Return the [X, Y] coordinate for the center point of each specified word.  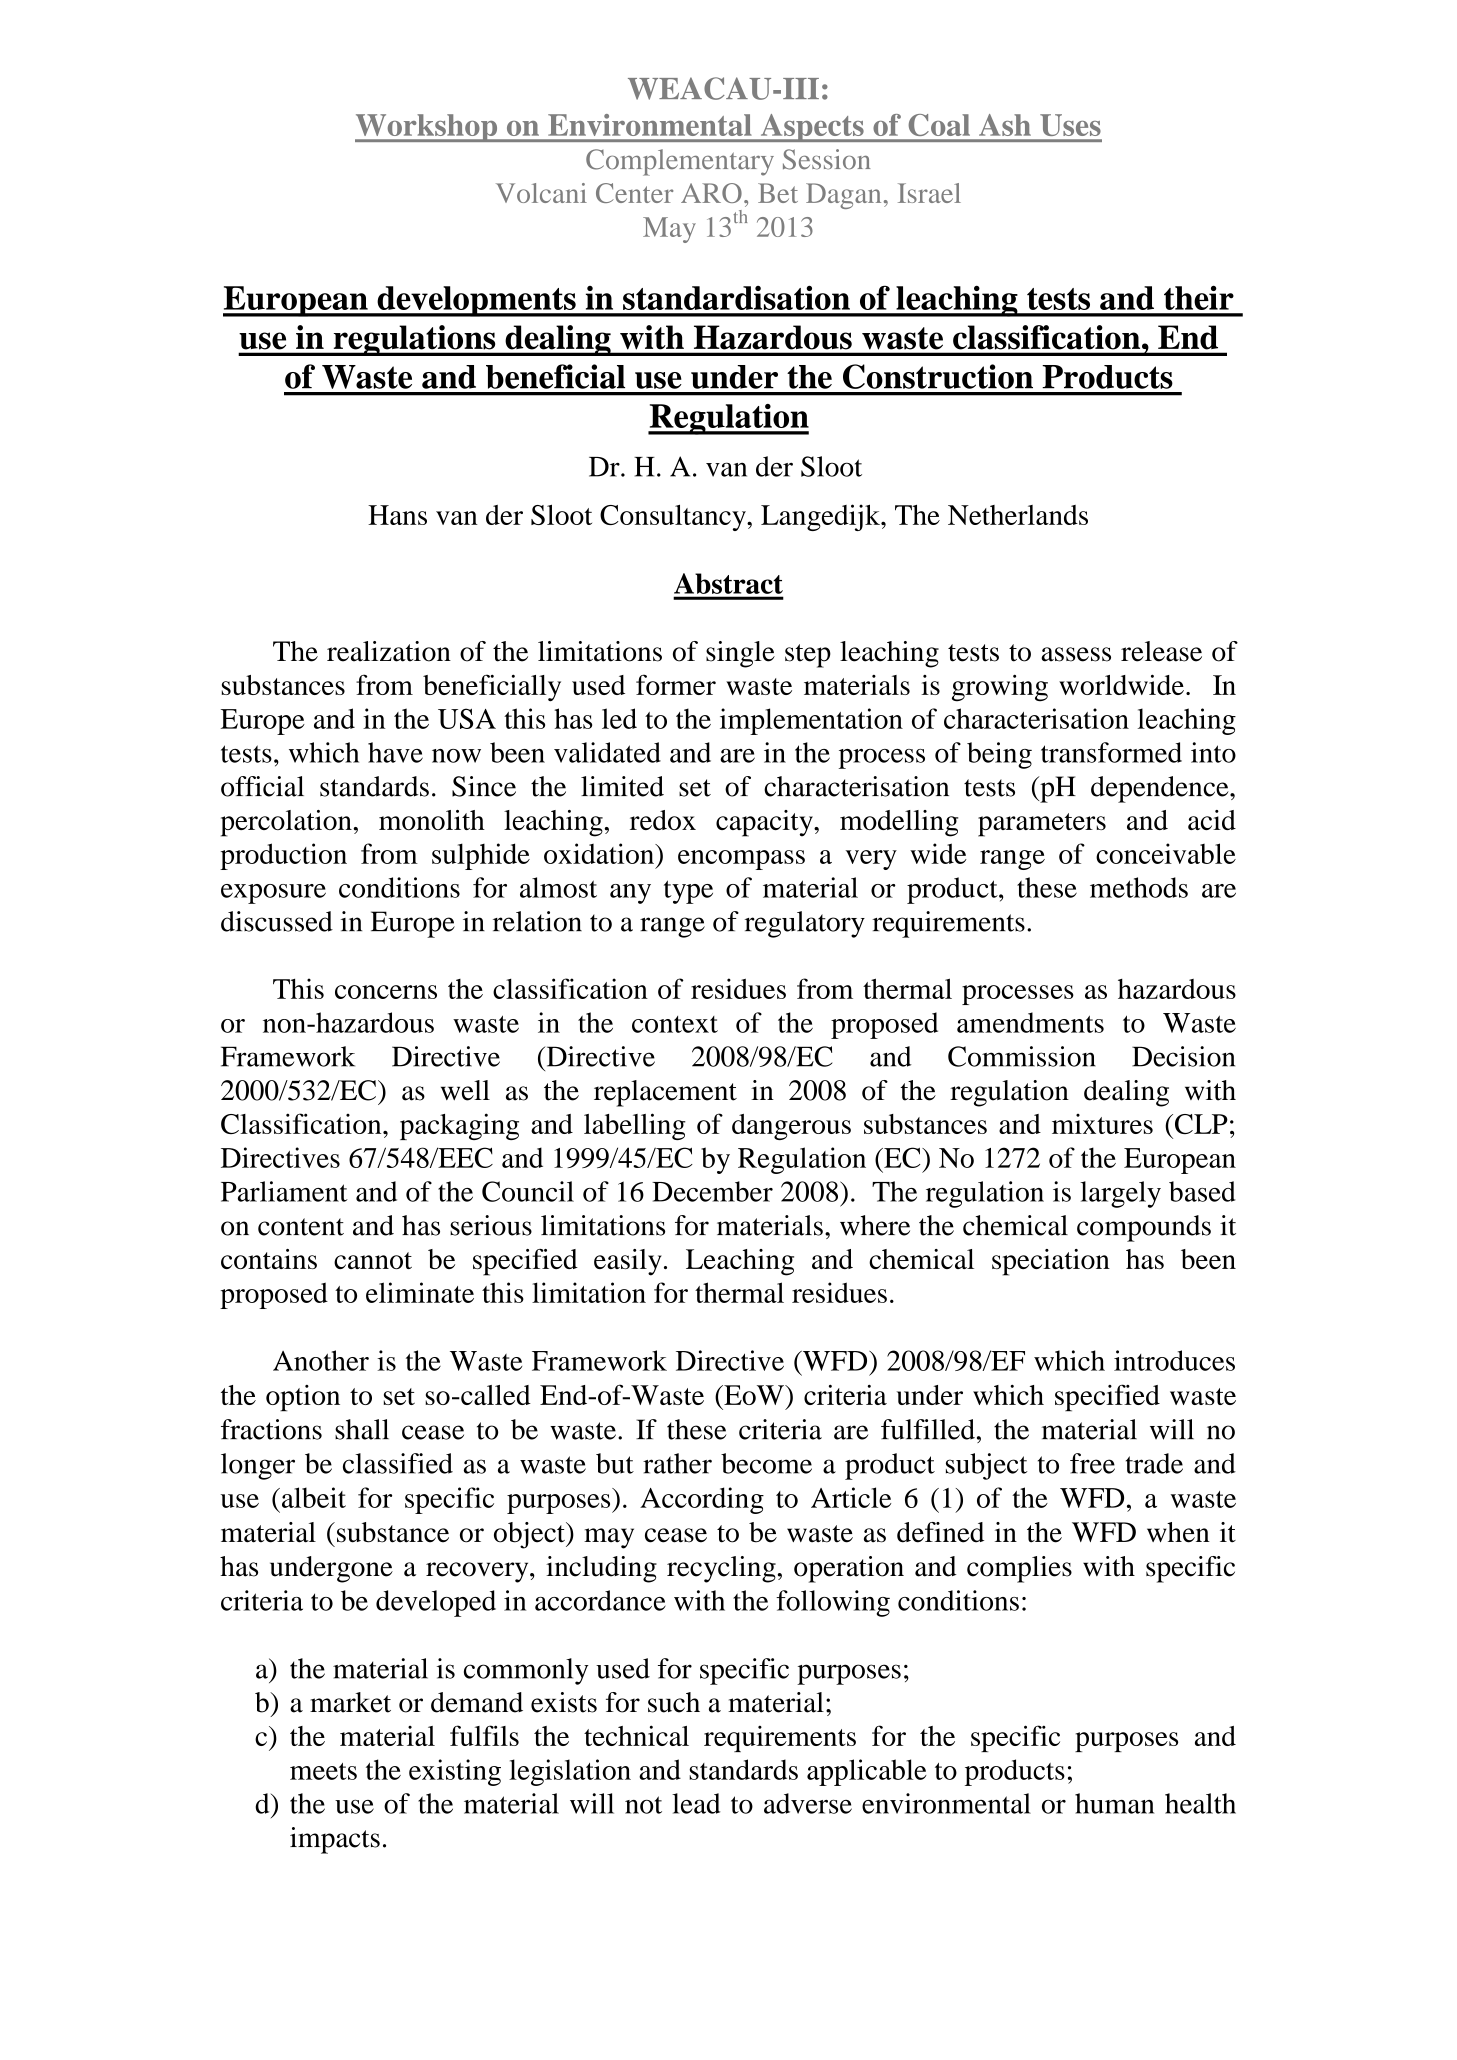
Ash [1005, 125]
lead [696, 1803]
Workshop [427, 128]
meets [323, 1771]
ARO [711, 193]
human [1114, 1803]
